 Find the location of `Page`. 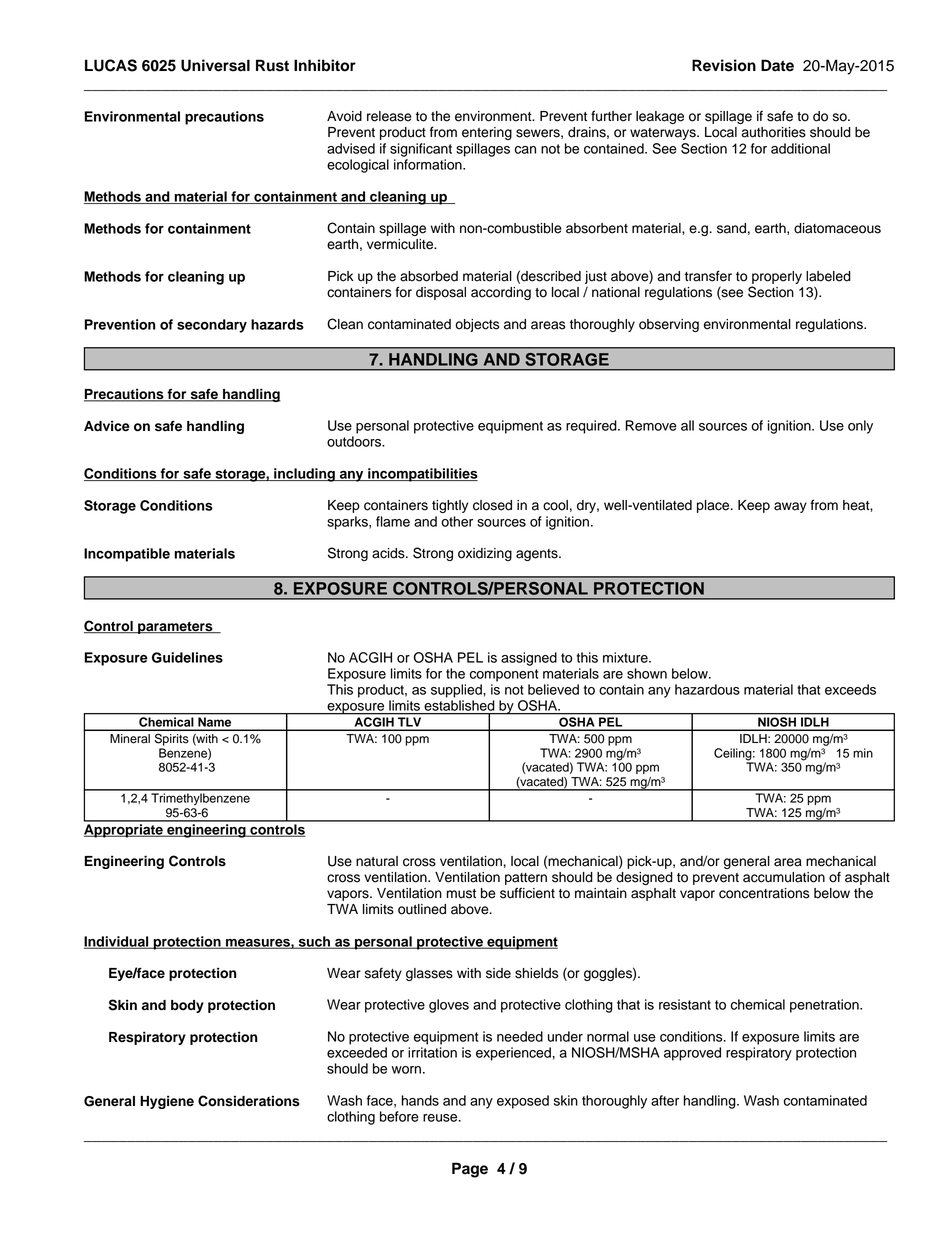

Page is located at coordinates (470, 1170).
